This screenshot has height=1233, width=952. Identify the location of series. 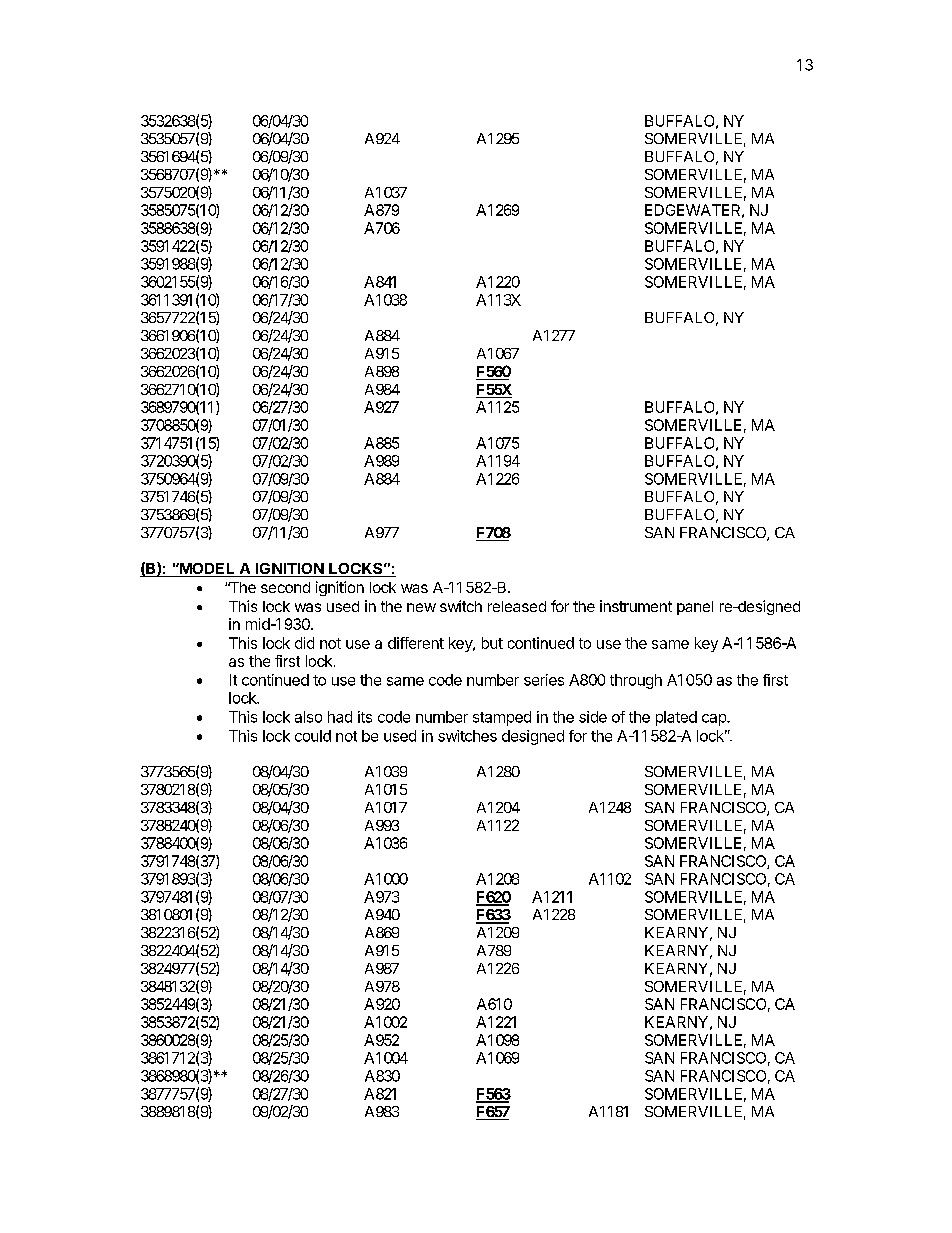
(544, 680).
